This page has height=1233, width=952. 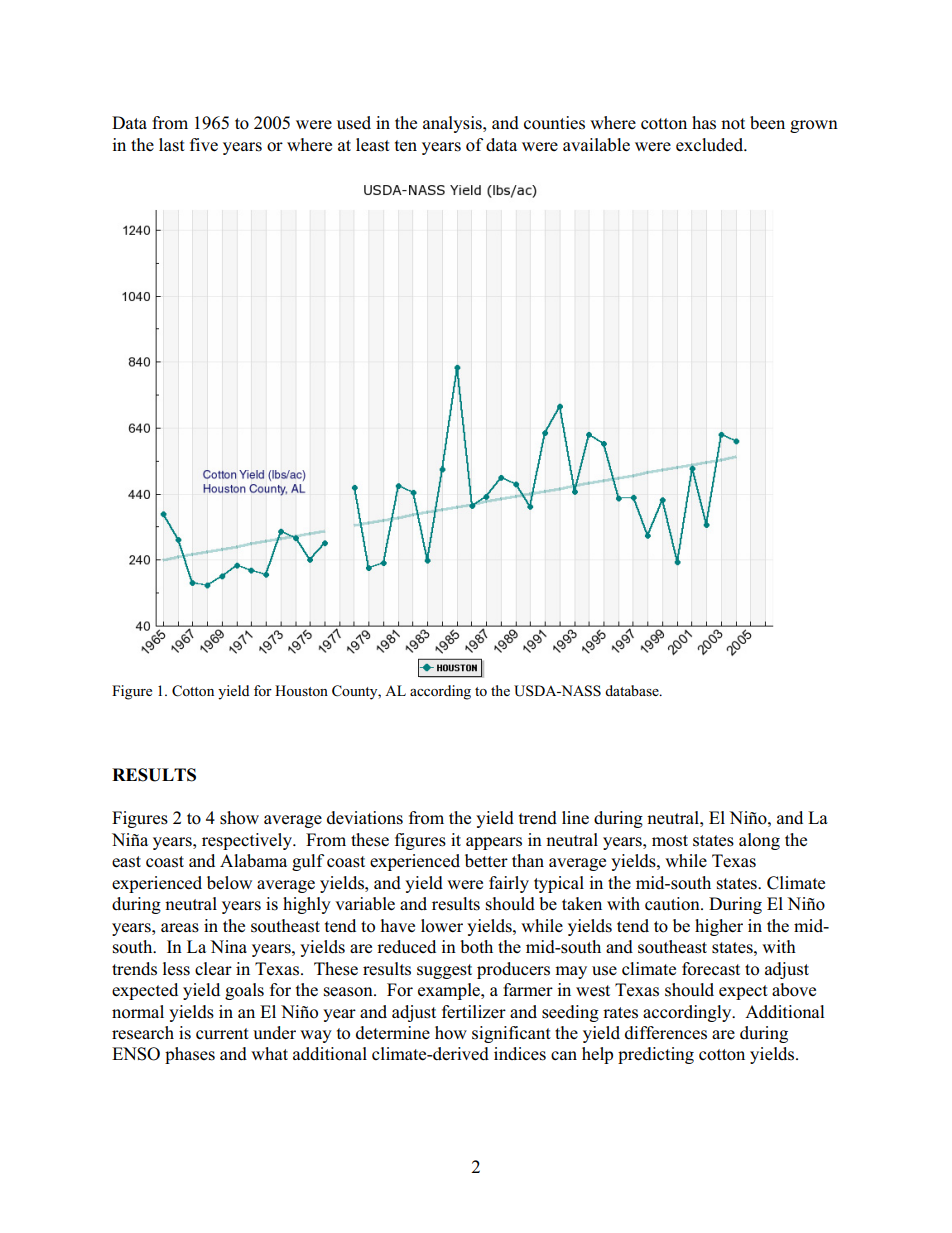 What do you see at coordinates (204, 144) in the page?
I see `five` at bounding box center [204, 144].
